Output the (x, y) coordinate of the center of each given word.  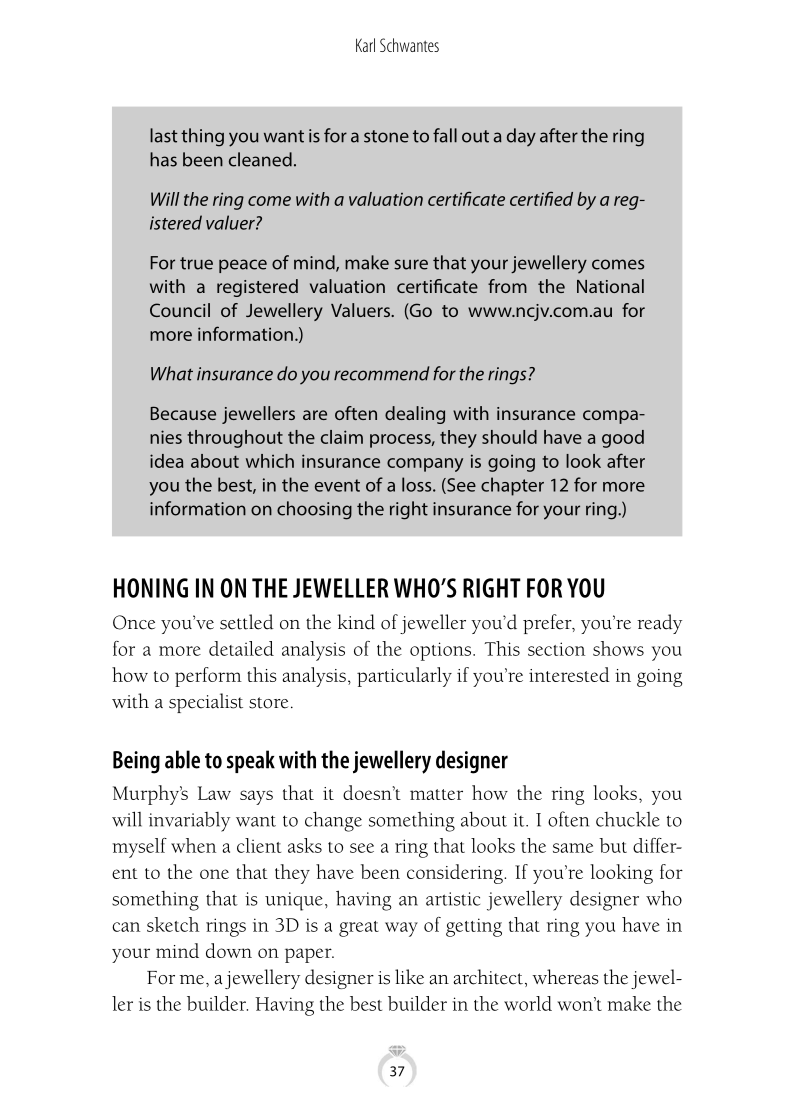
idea (166, 461)
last (164, 135)
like (409, 977)
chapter (512, 486)
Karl (365, 45)
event (337, 485)
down (229, 950)
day (521, 137)
